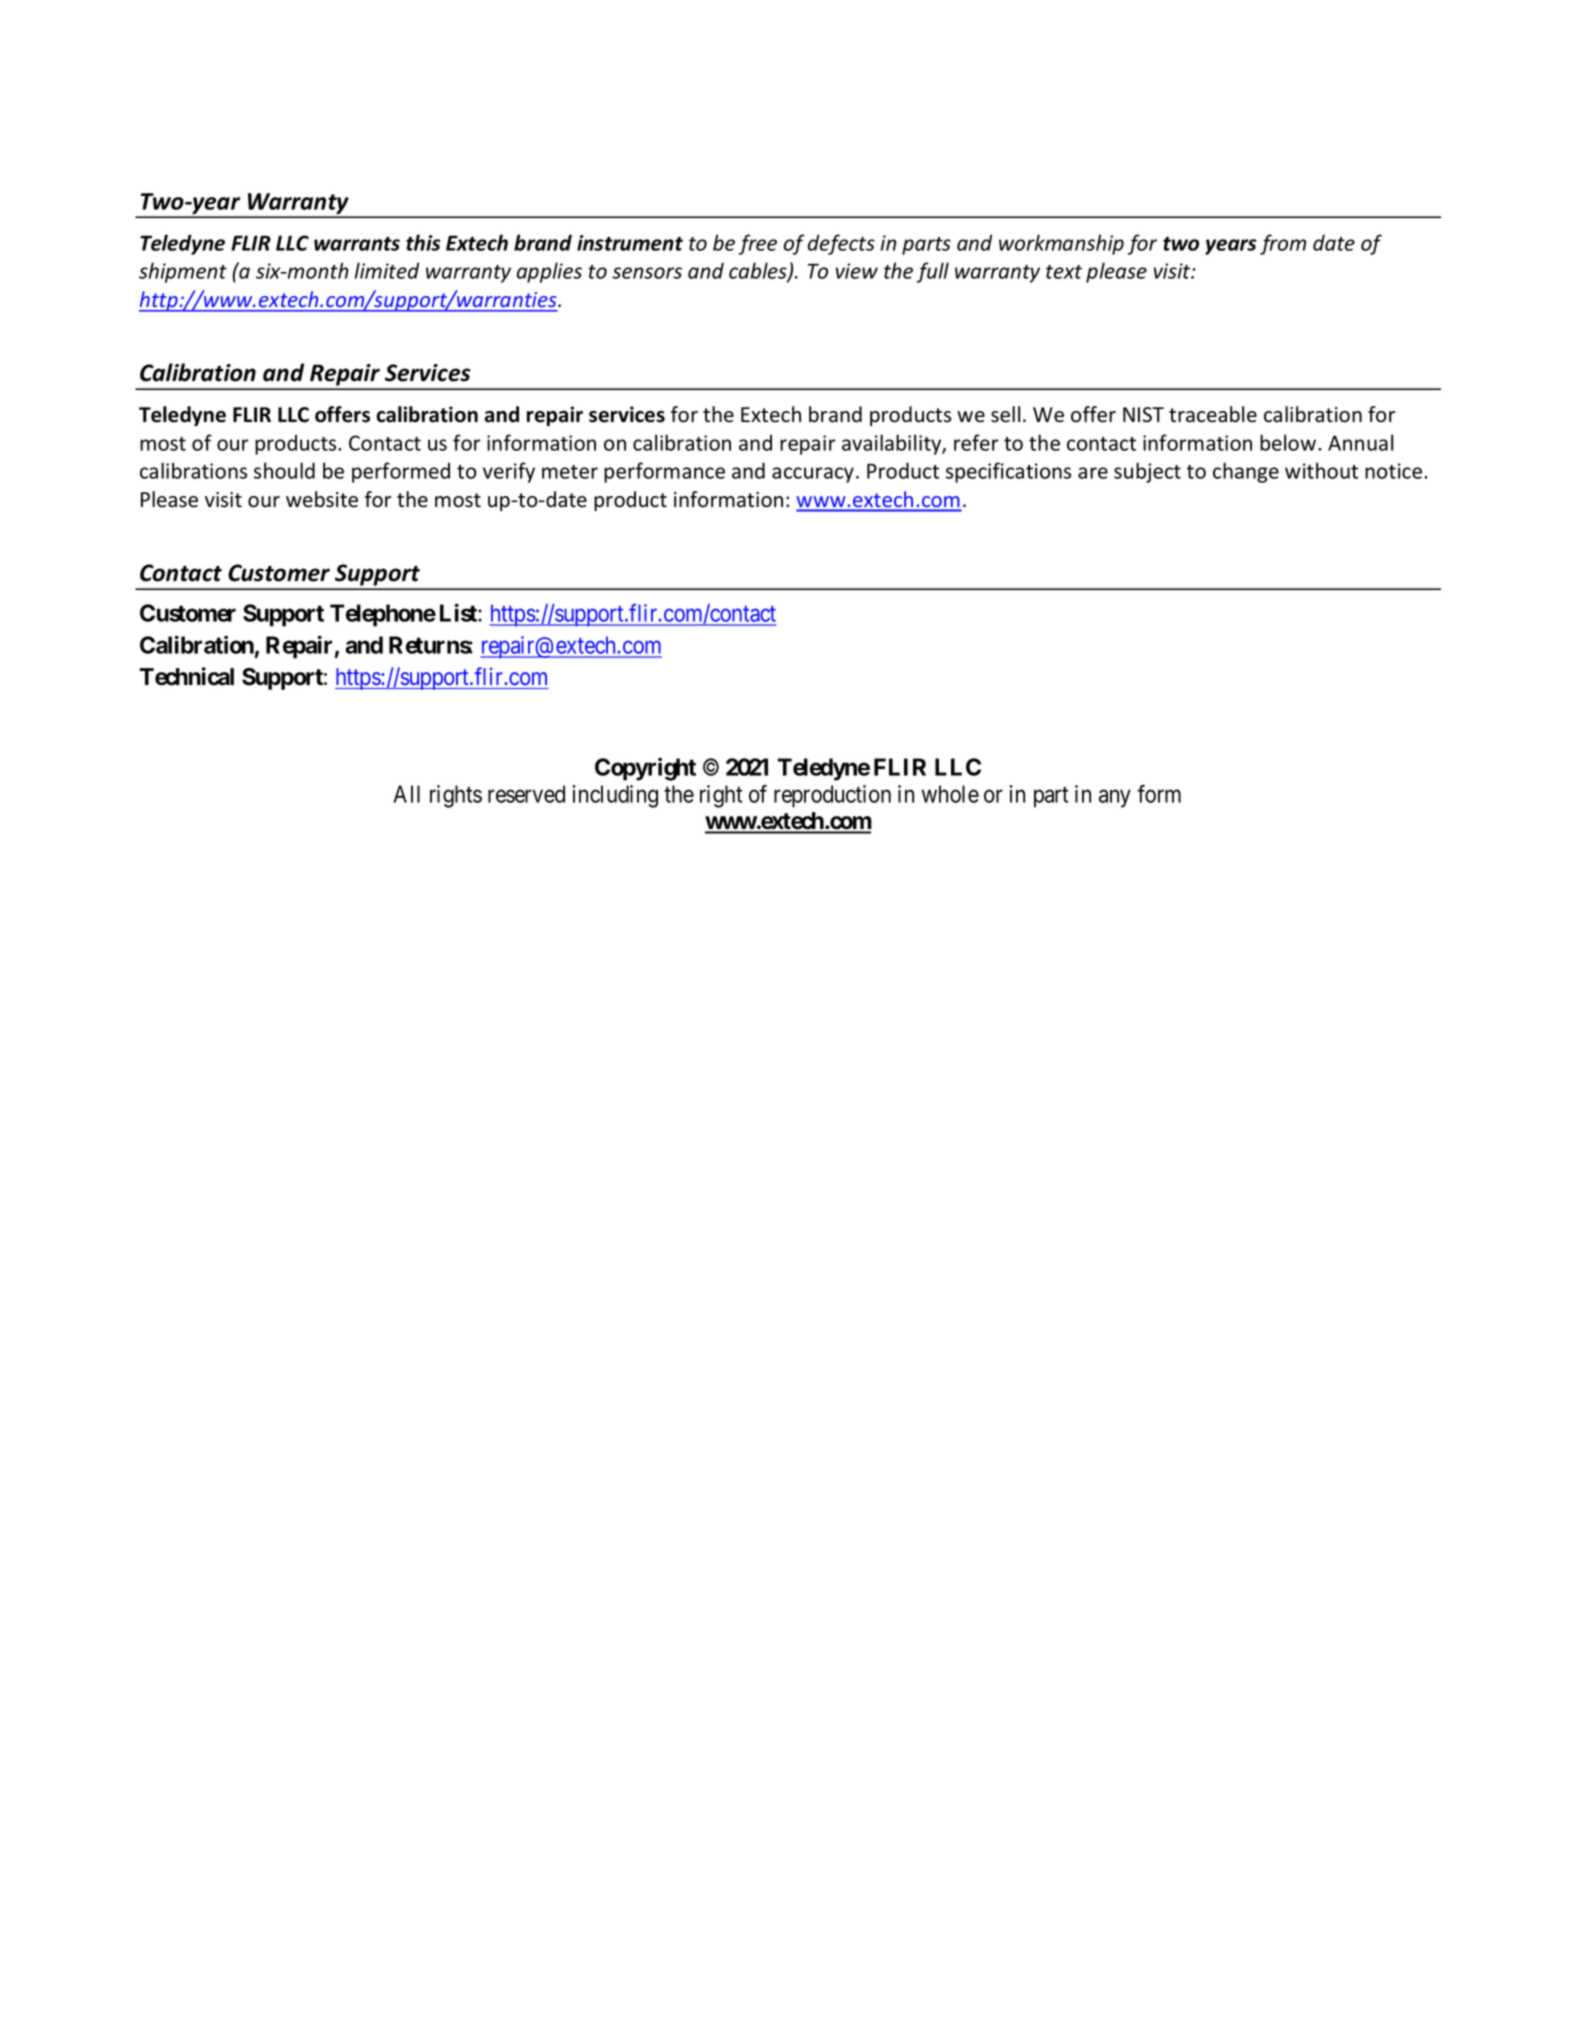 The height and width of the document is (2040, 1576). Describe the element at coordinates (1213, 414) in the document. I see `traceable` at that location.
